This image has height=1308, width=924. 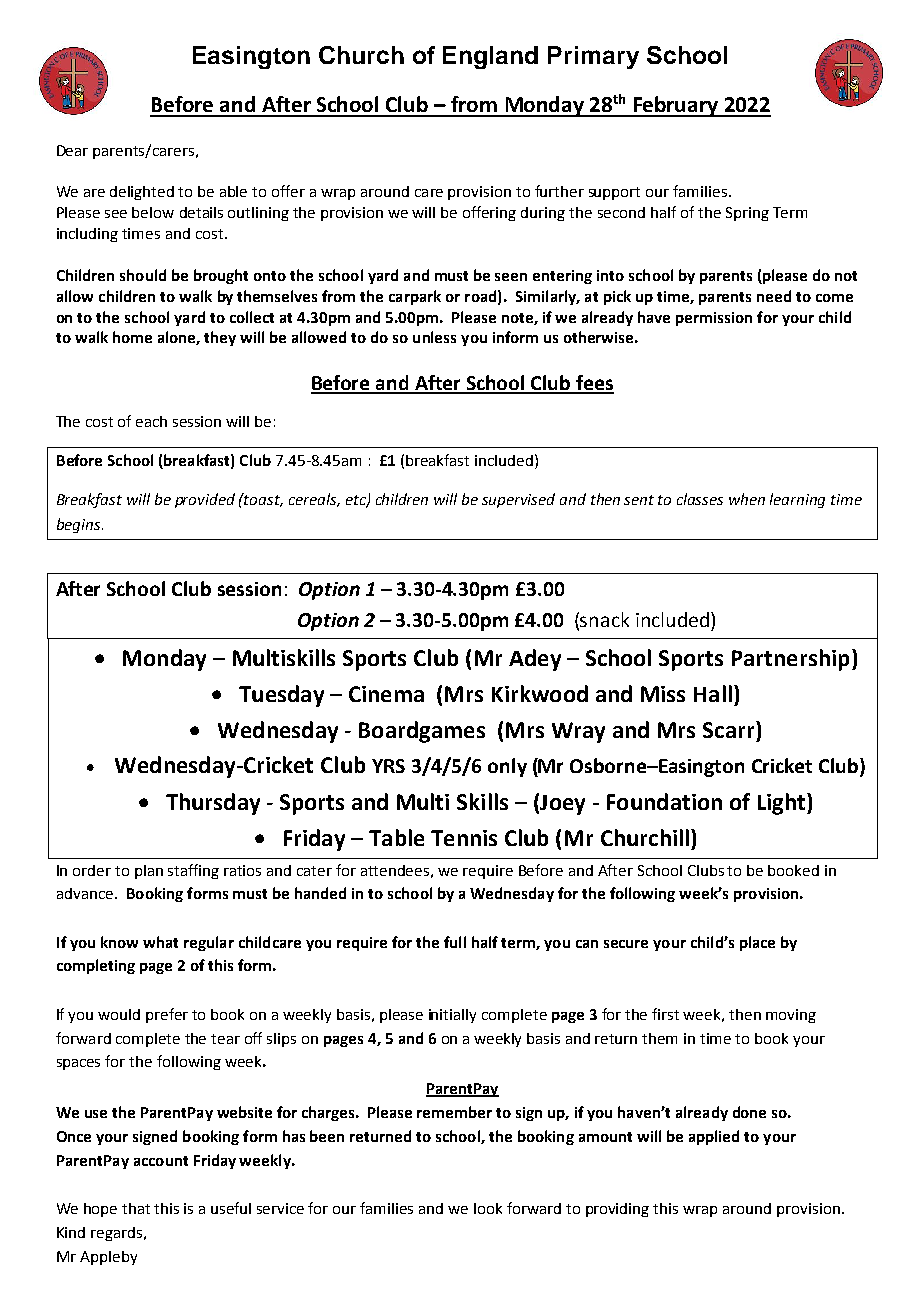 I want to click on February, so click(x=676, y=106).
